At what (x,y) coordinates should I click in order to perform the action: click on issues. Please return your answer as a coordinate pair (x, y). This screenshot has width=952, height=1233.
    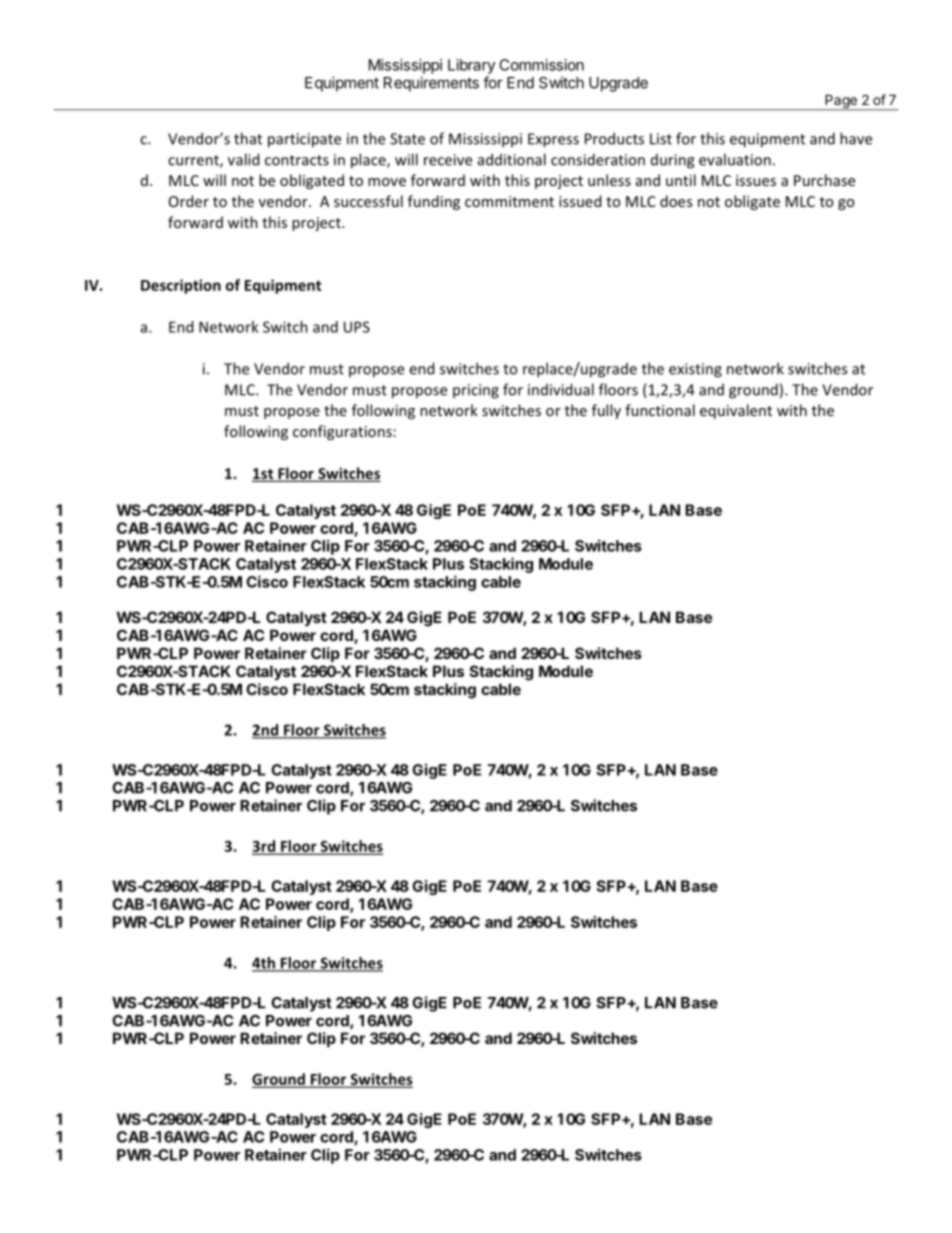
    Looking at the image, I should click on (756, 180).
